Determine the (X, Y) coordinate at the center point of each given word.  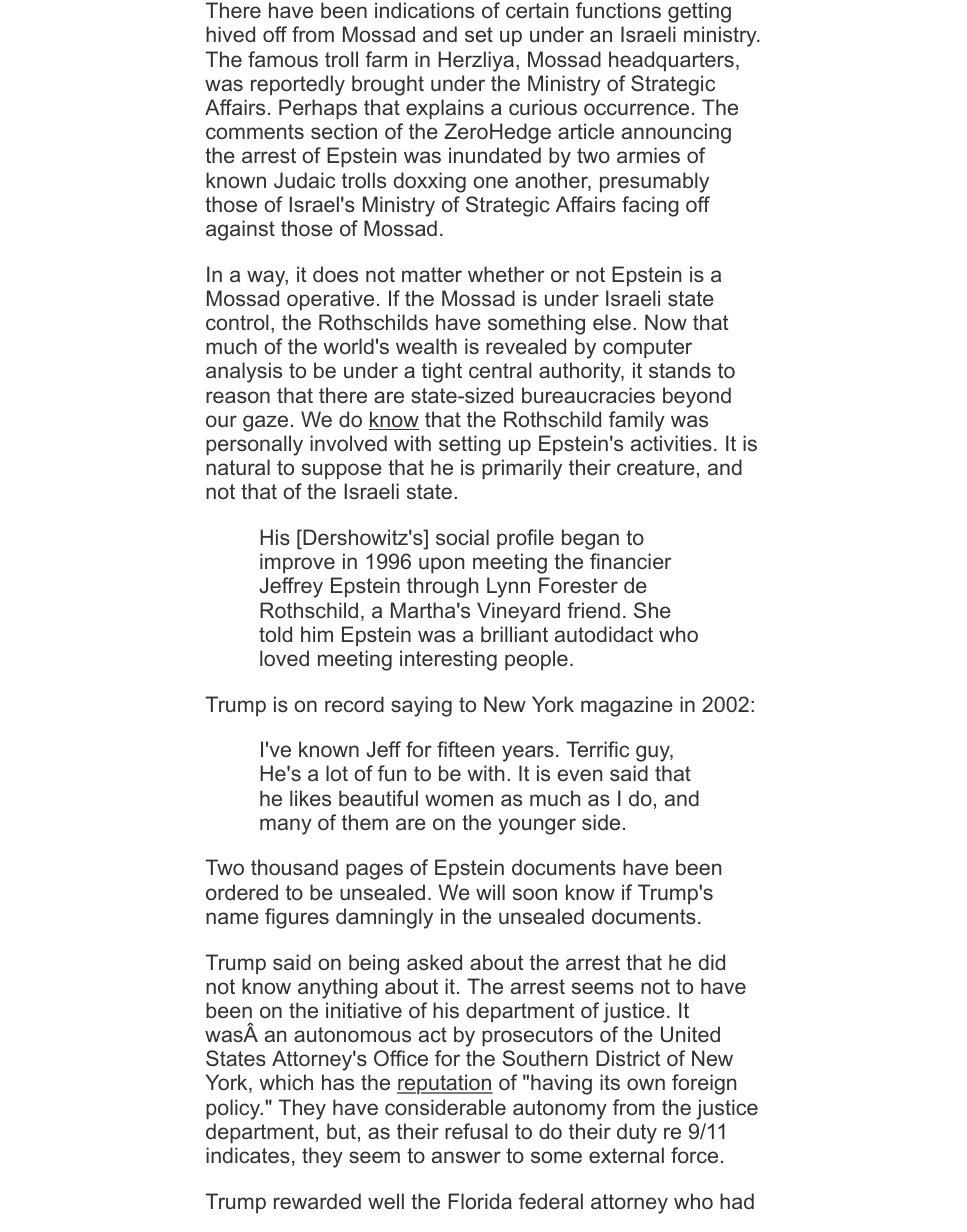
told (275, 634)
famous (283, 59)
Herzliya (476, 61)
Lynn (508, 587)
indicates (248, 1155)
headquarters (671, 61)
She (652, 610)
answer (466, 1157)
